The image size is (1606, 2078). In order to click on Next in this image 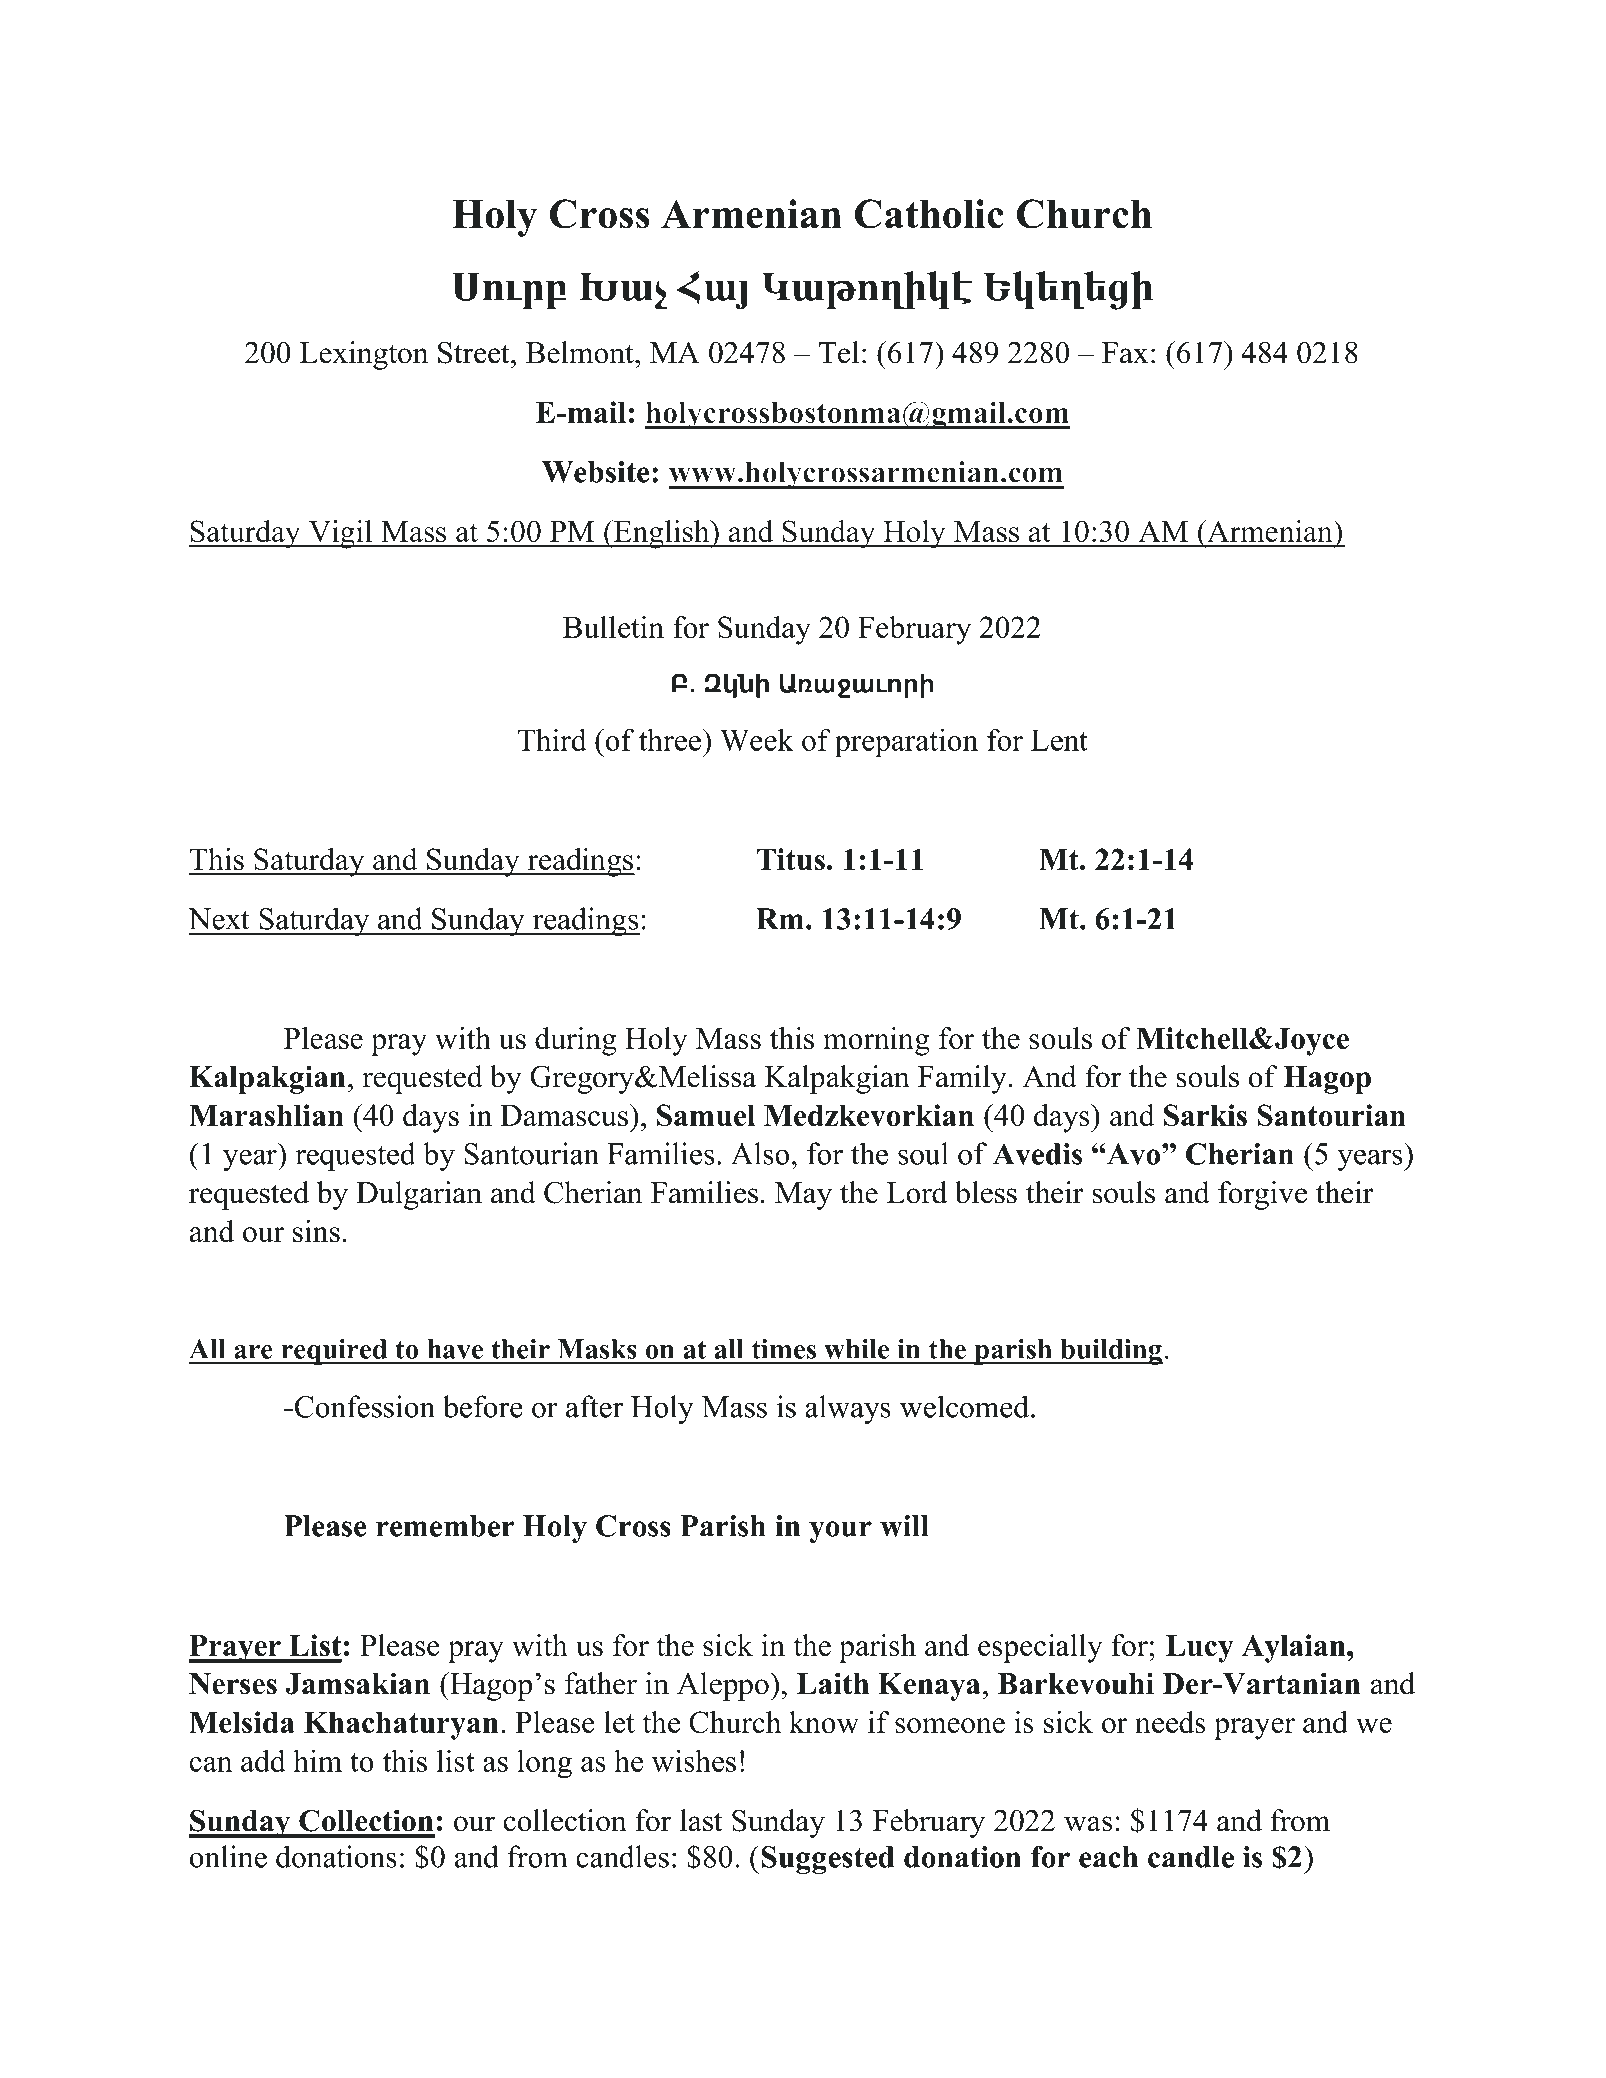, I will do `click(219, 919)`.
